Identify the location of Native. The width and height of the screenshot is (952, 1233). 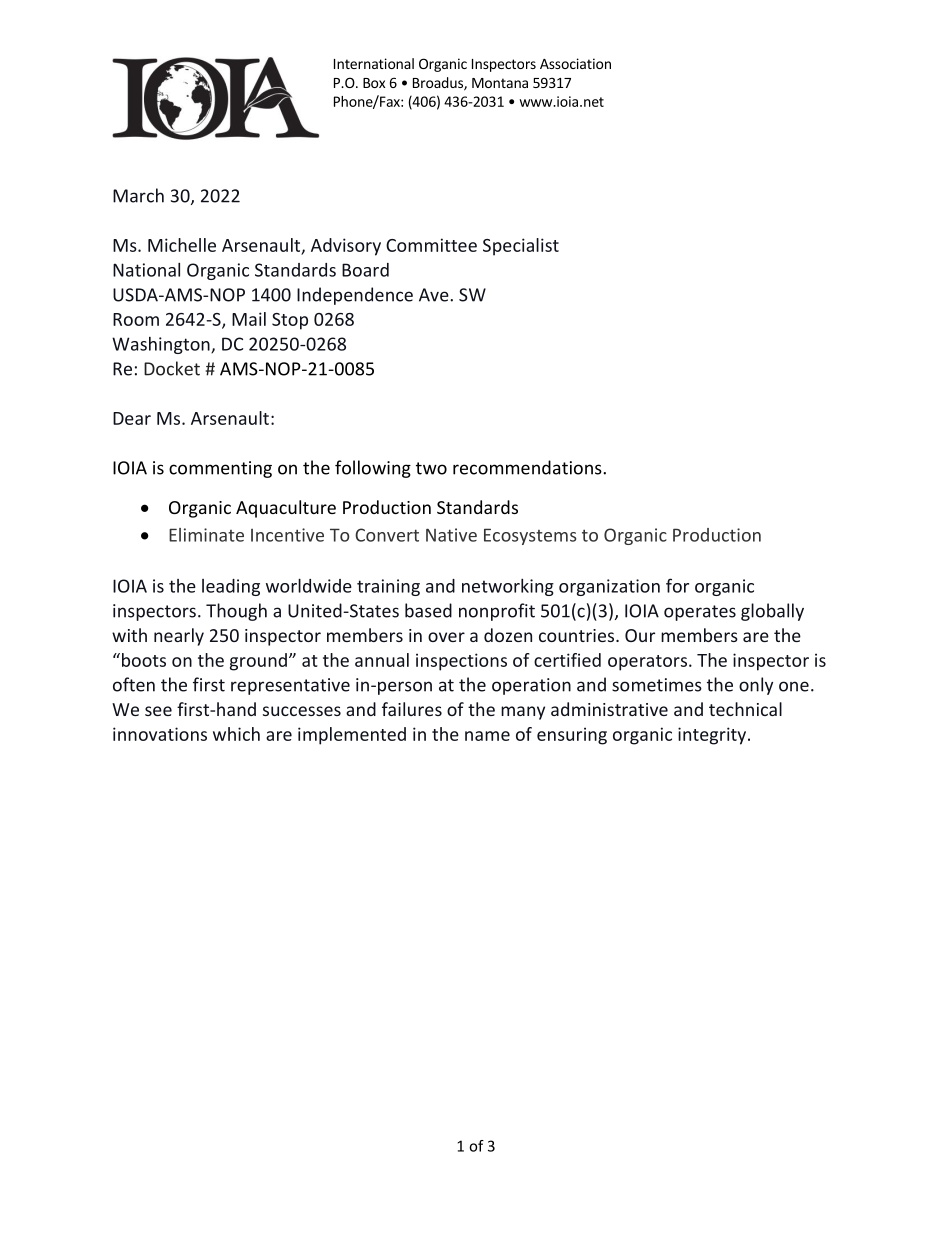
(451, 535).
